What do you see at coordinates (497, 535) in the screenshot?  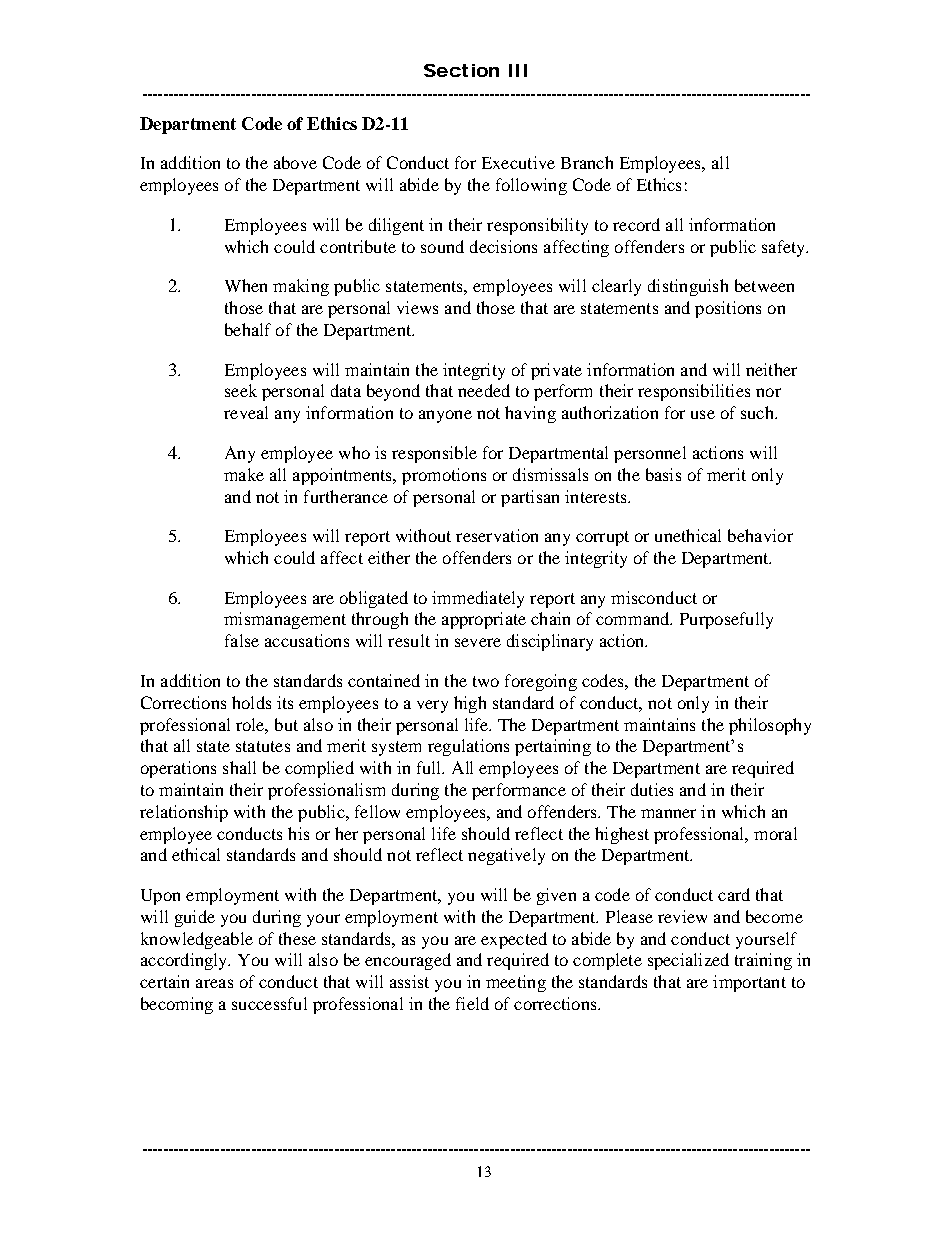 I see `reservation` at bounding box center [497, 535].
